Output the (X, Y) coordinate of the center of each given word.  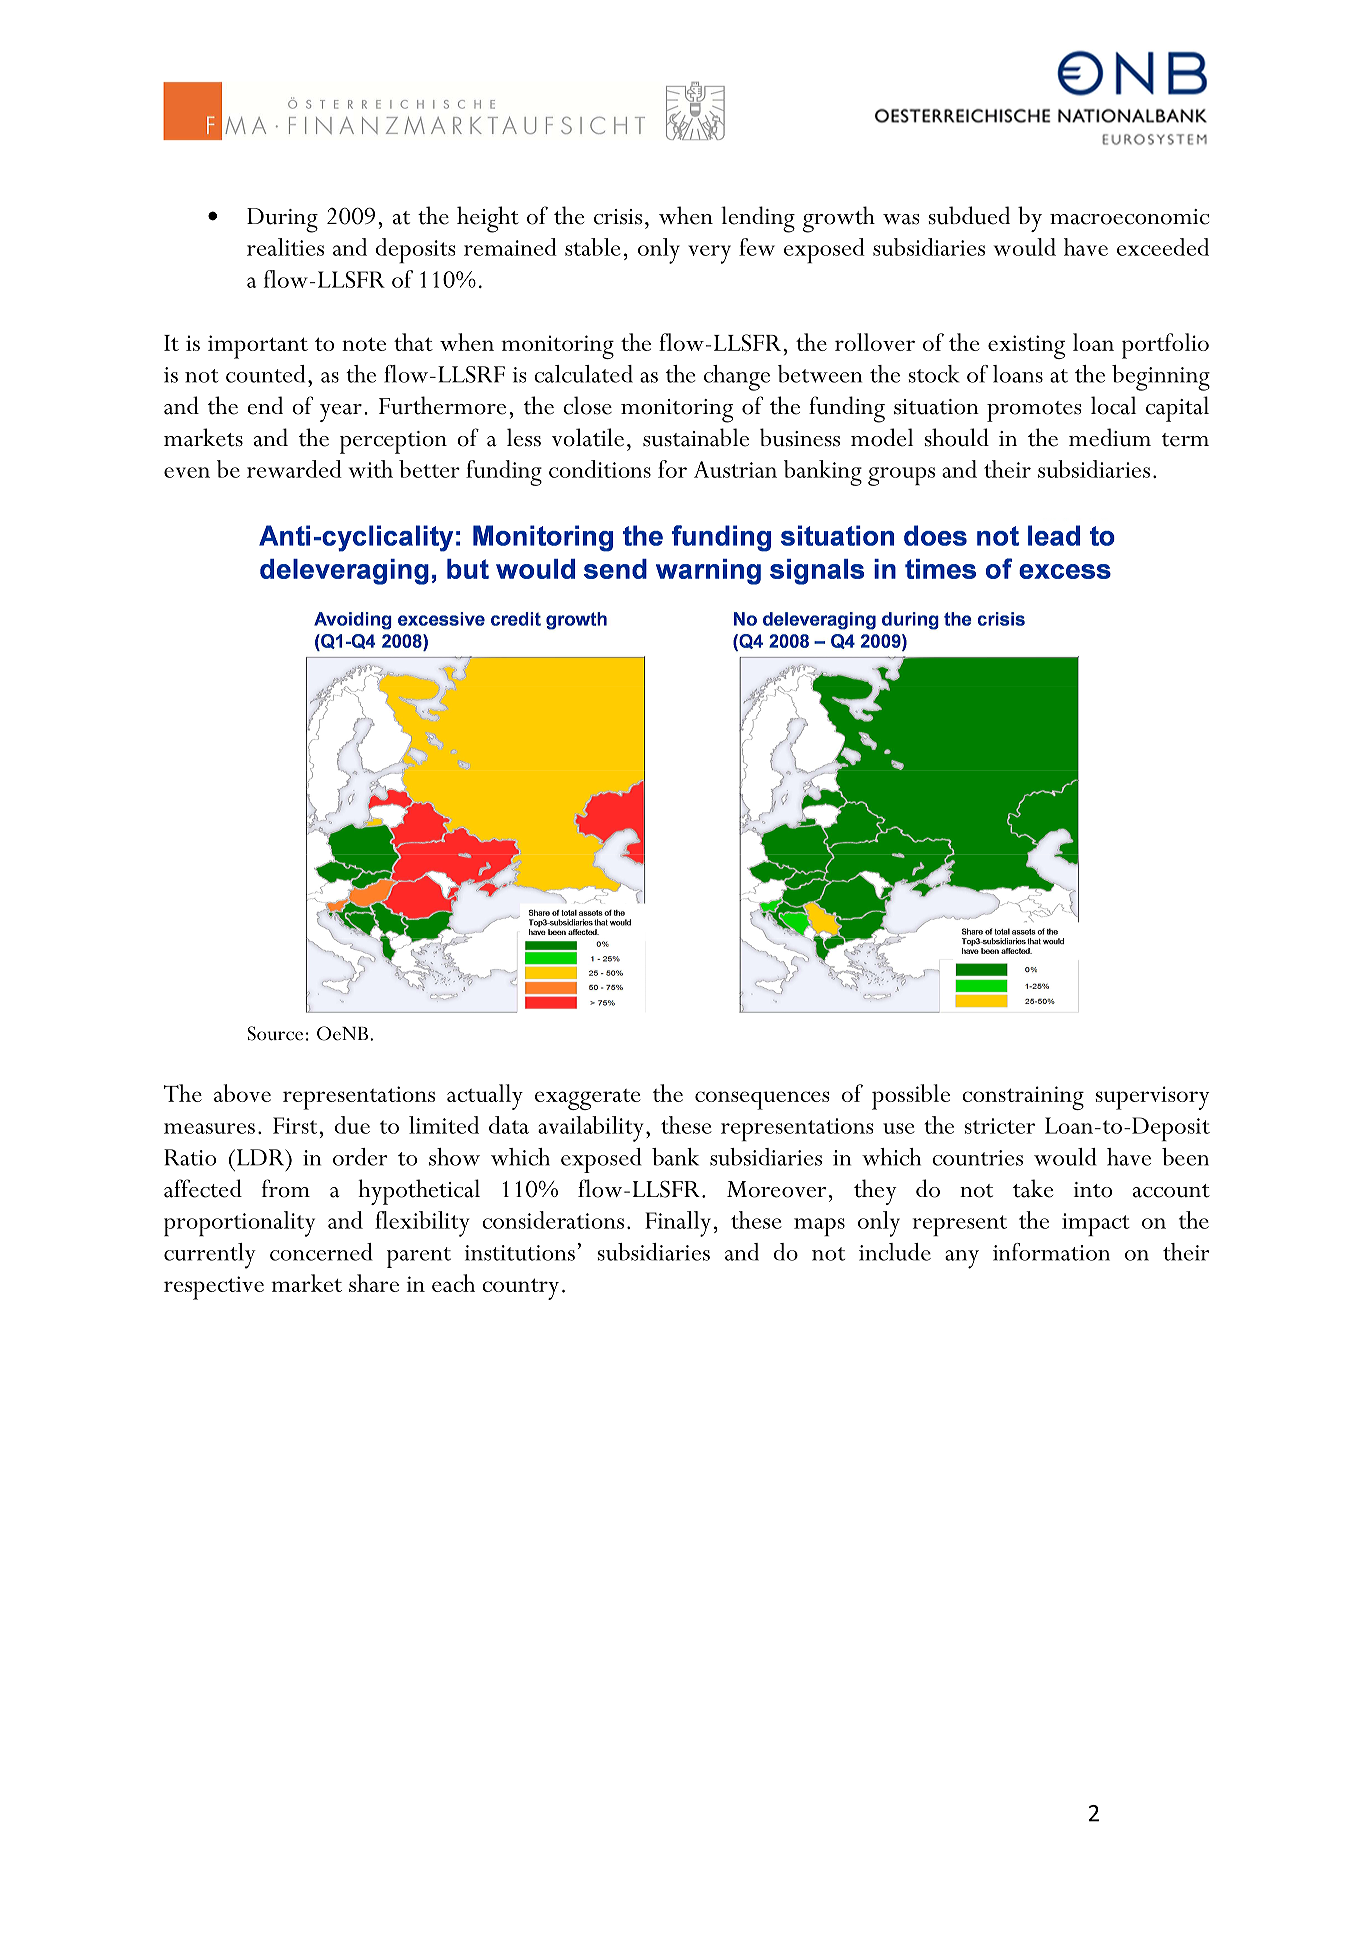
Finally (678, 1224)
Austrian (735, 469)
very (709, 254)
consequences (762, 1100)
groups (901, 476)
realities (285, 247)
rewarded (294, 469)
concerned (321, 1252)
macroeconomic (1129, 217)
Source (275, 1033)
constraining (1023, 1098)
